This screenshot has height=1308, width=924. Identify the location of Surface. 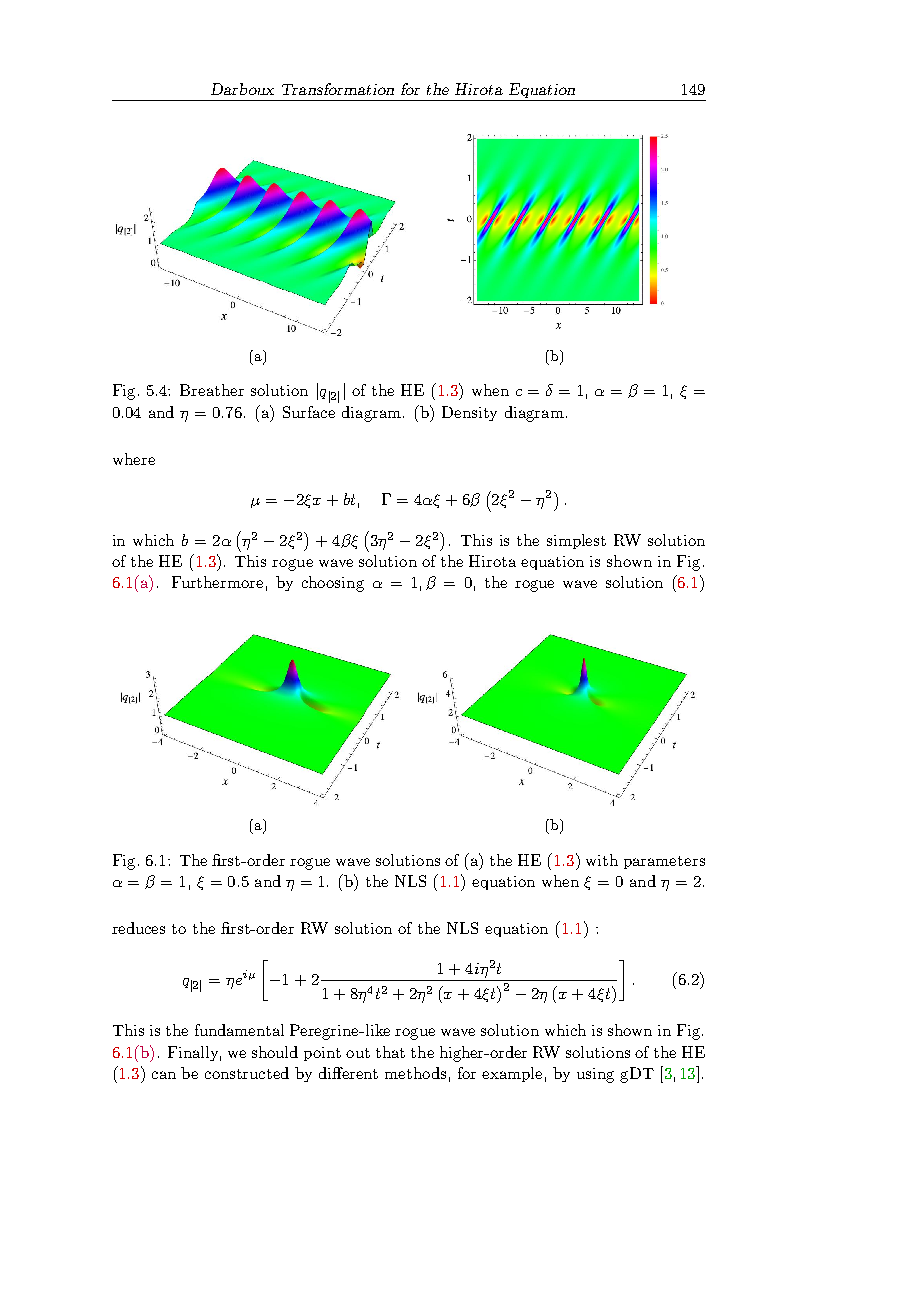
(309, 412).
